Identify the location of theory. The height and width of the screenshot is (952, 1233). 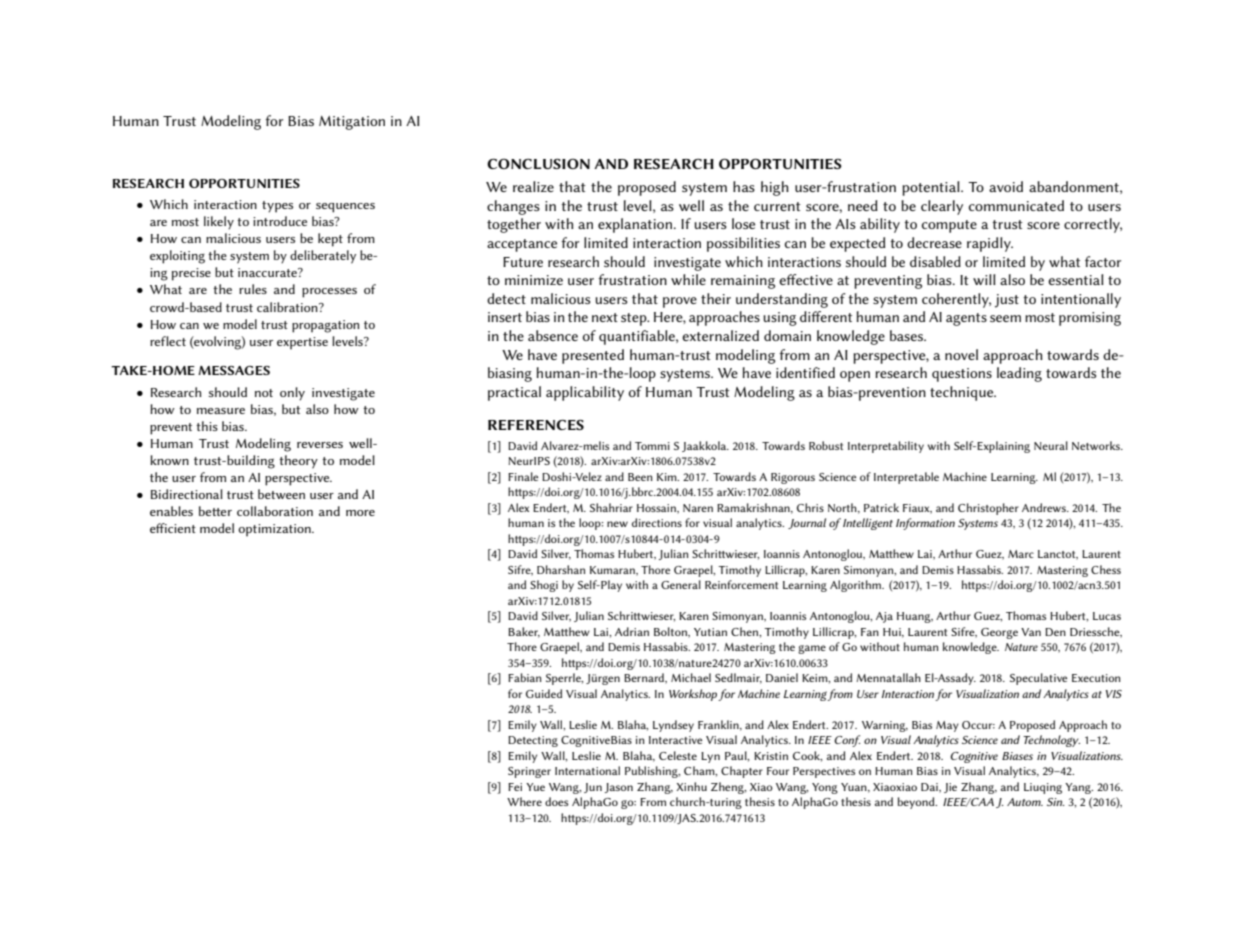
(298, 462).
